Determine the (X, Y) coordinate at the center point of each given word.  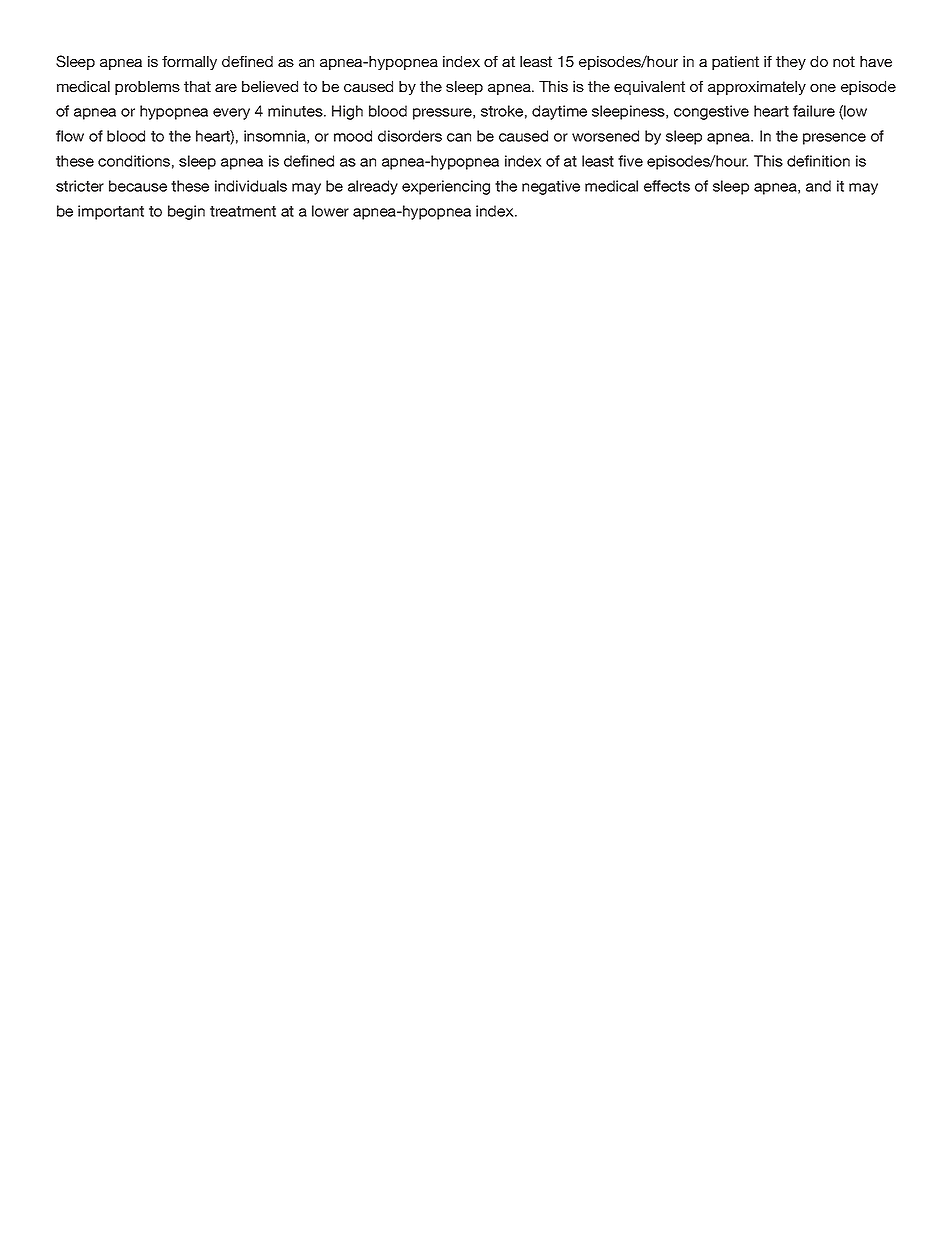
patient (735, 63)
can (459, 137)
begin (186, 212)
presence (834, 139)
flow (70, 136)
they (791, 63)
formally (189, 63)
